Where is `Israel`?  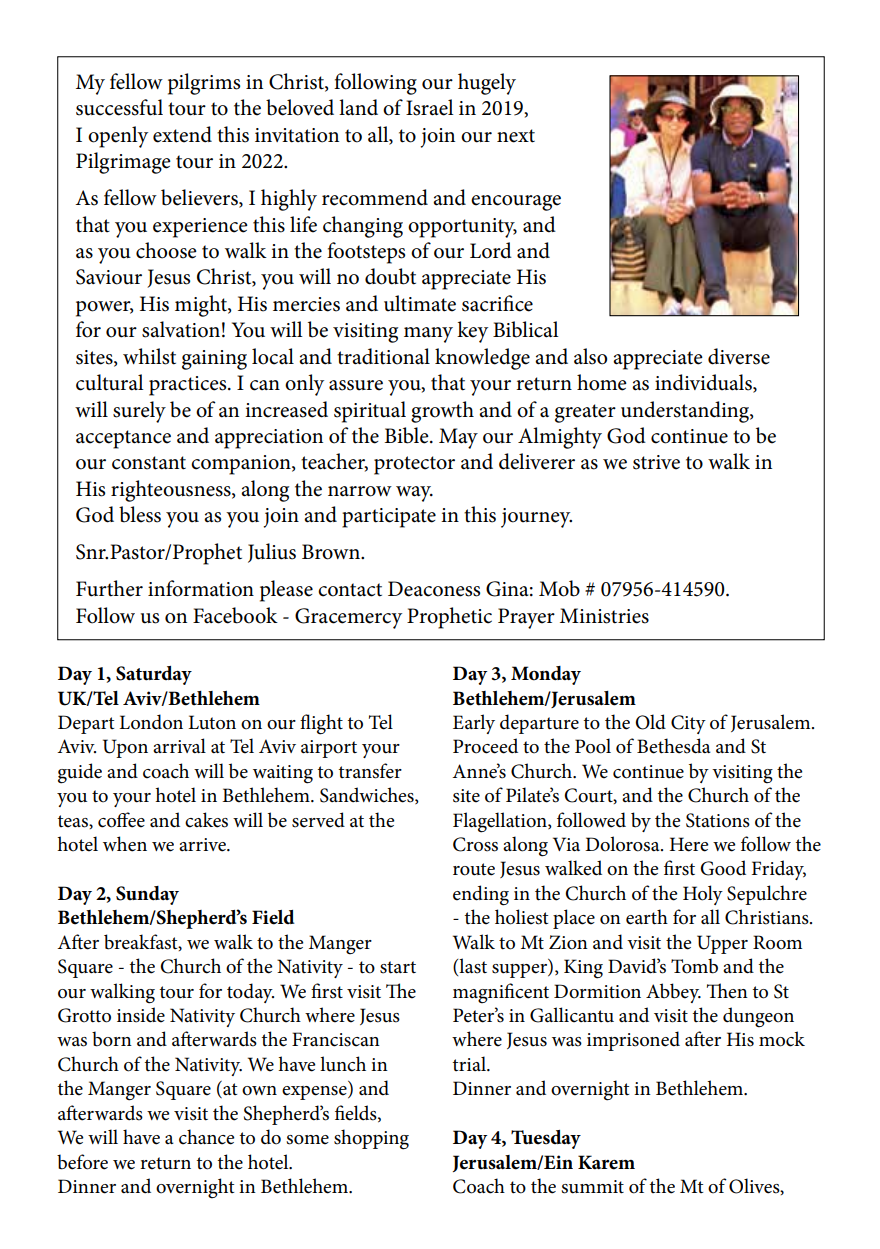 Israel is located at coordinates (430, 107).
